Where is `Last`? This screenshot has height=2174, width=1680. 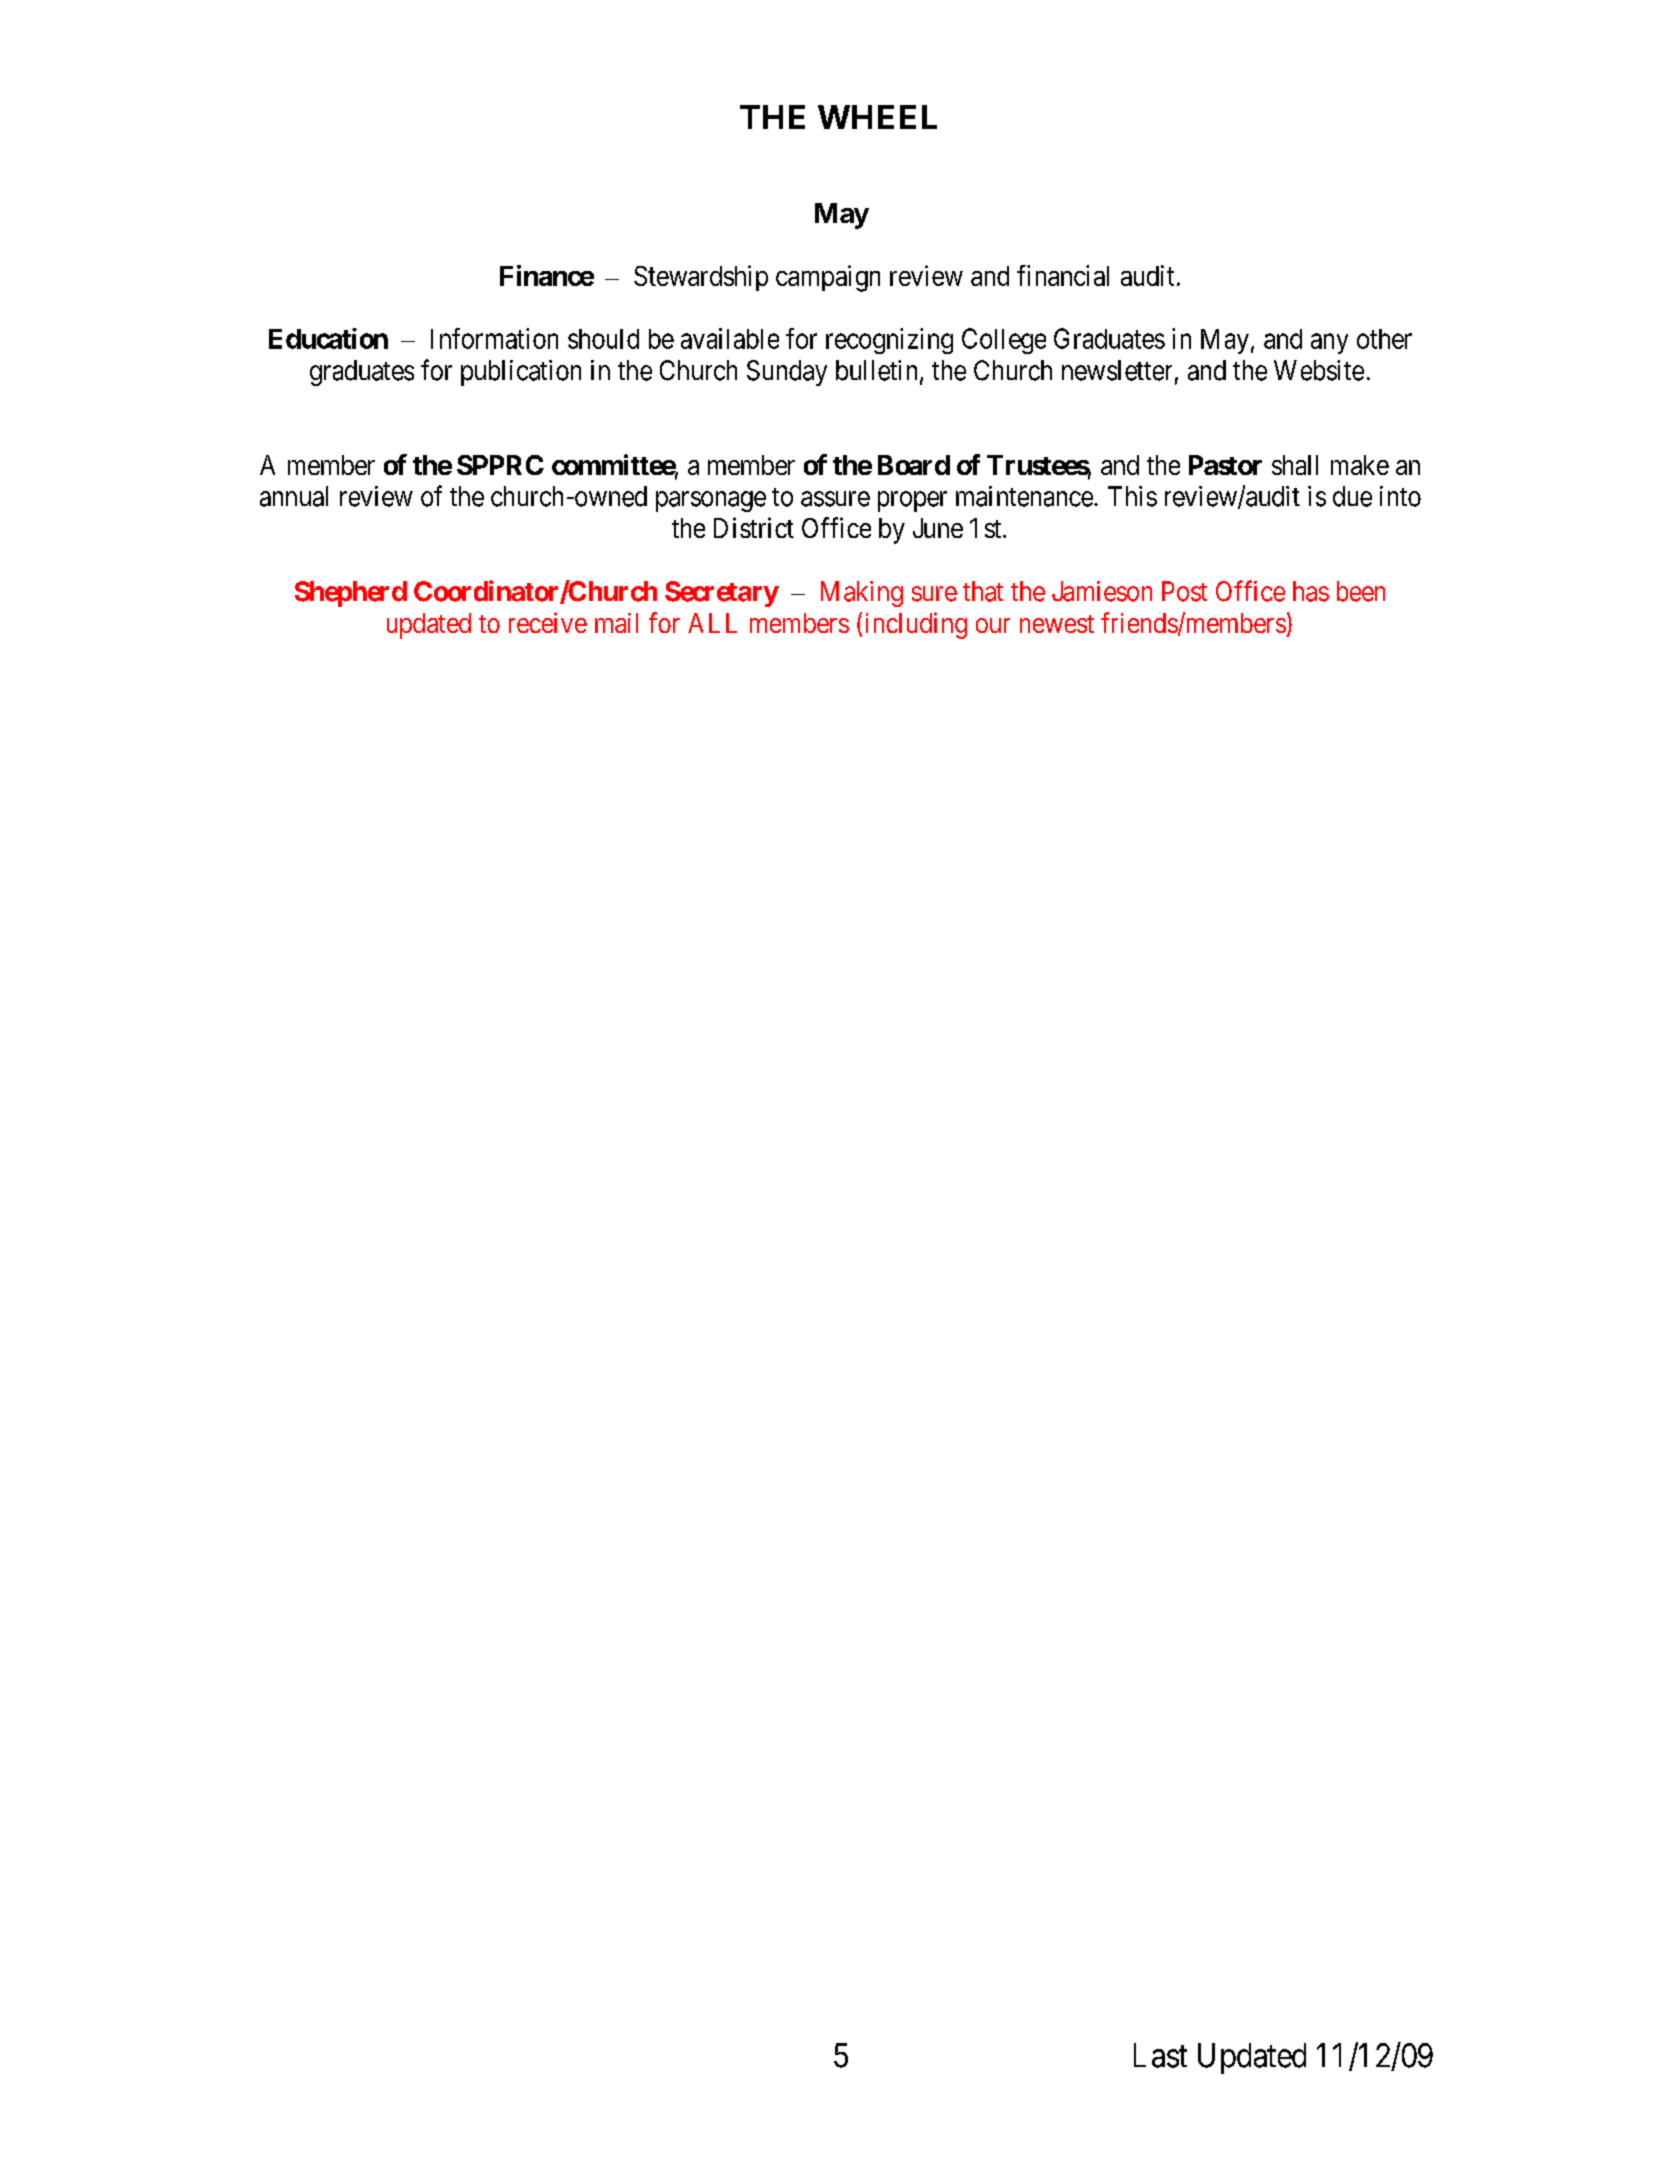 Last is located at coordinates (1160, 2055).
